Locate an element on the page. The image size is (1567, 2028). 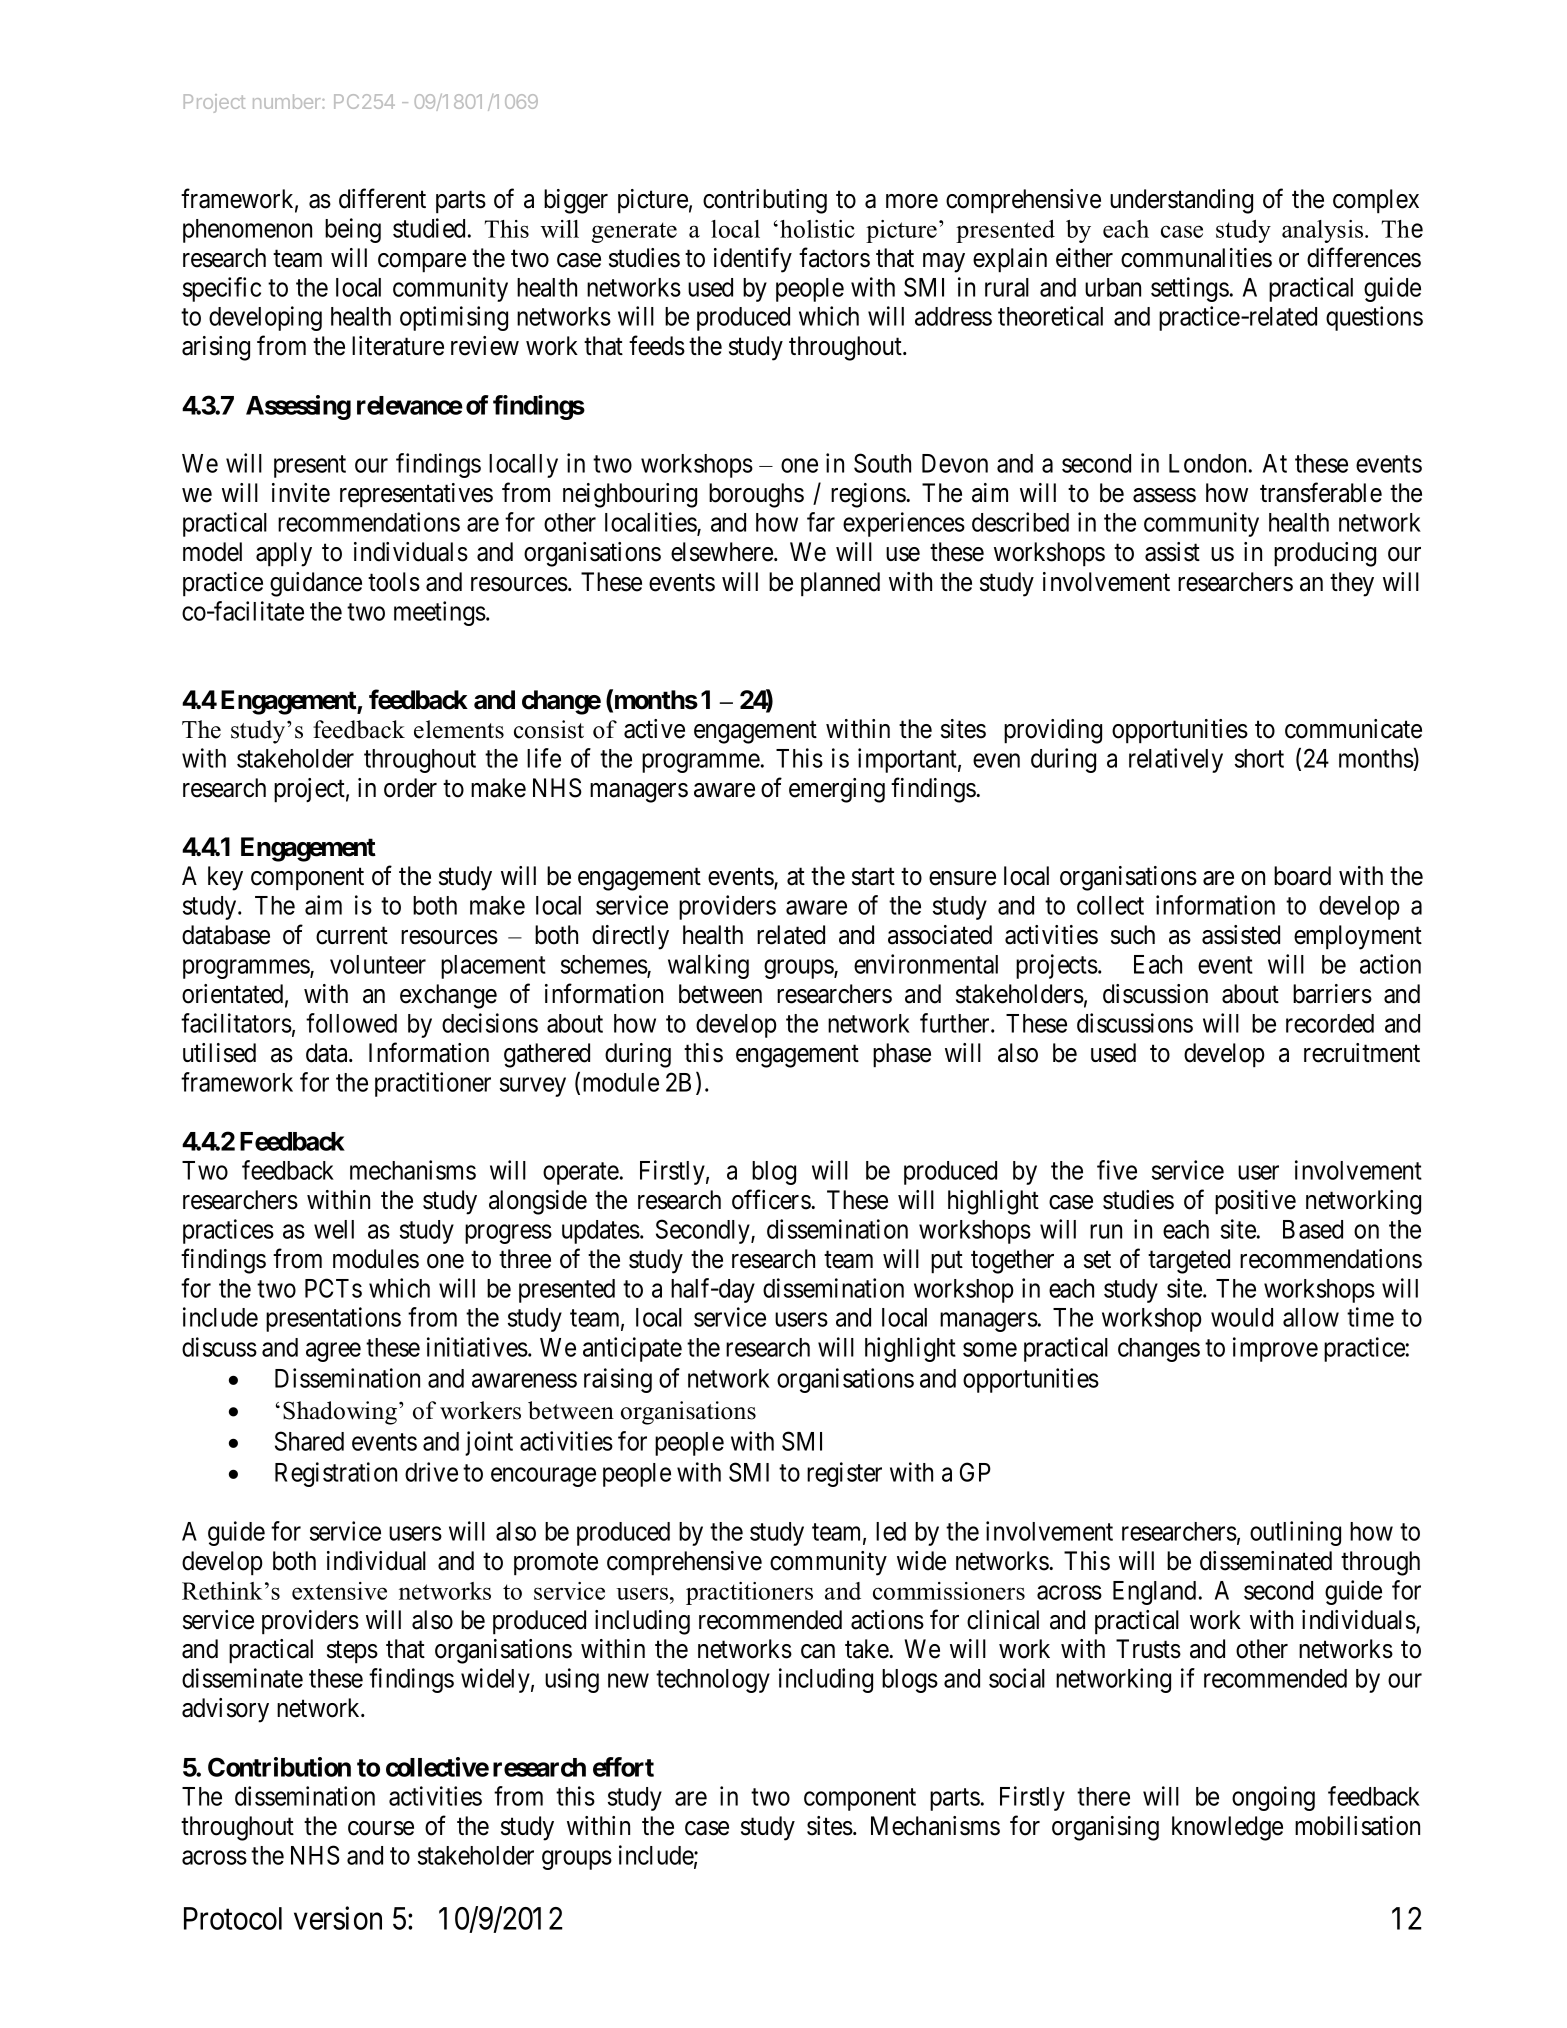
understanding is located at coordinates (1181, 201).
